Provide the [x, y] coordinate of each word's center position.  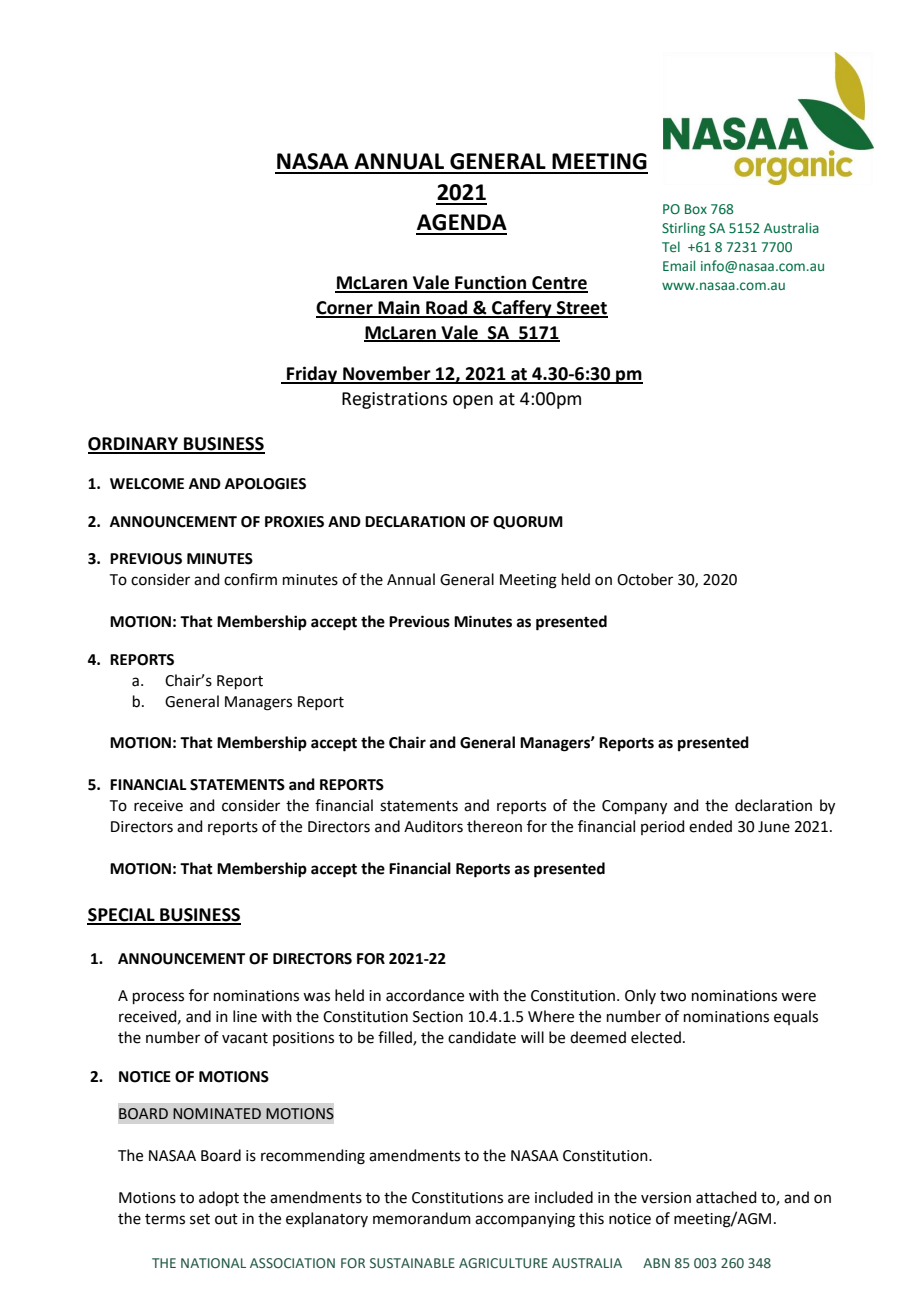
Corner [345, 309]
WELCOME [147, 484]
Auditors [433, 826]
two [673, 996]
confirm [250, 579]
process [158, 998]
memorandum [422, 1218]
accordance [425, 995]
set [200, 1219]
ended [710, 826]
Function [491, 283]
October [645, 579]
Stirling [683, 229]
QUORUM [528, 522]
